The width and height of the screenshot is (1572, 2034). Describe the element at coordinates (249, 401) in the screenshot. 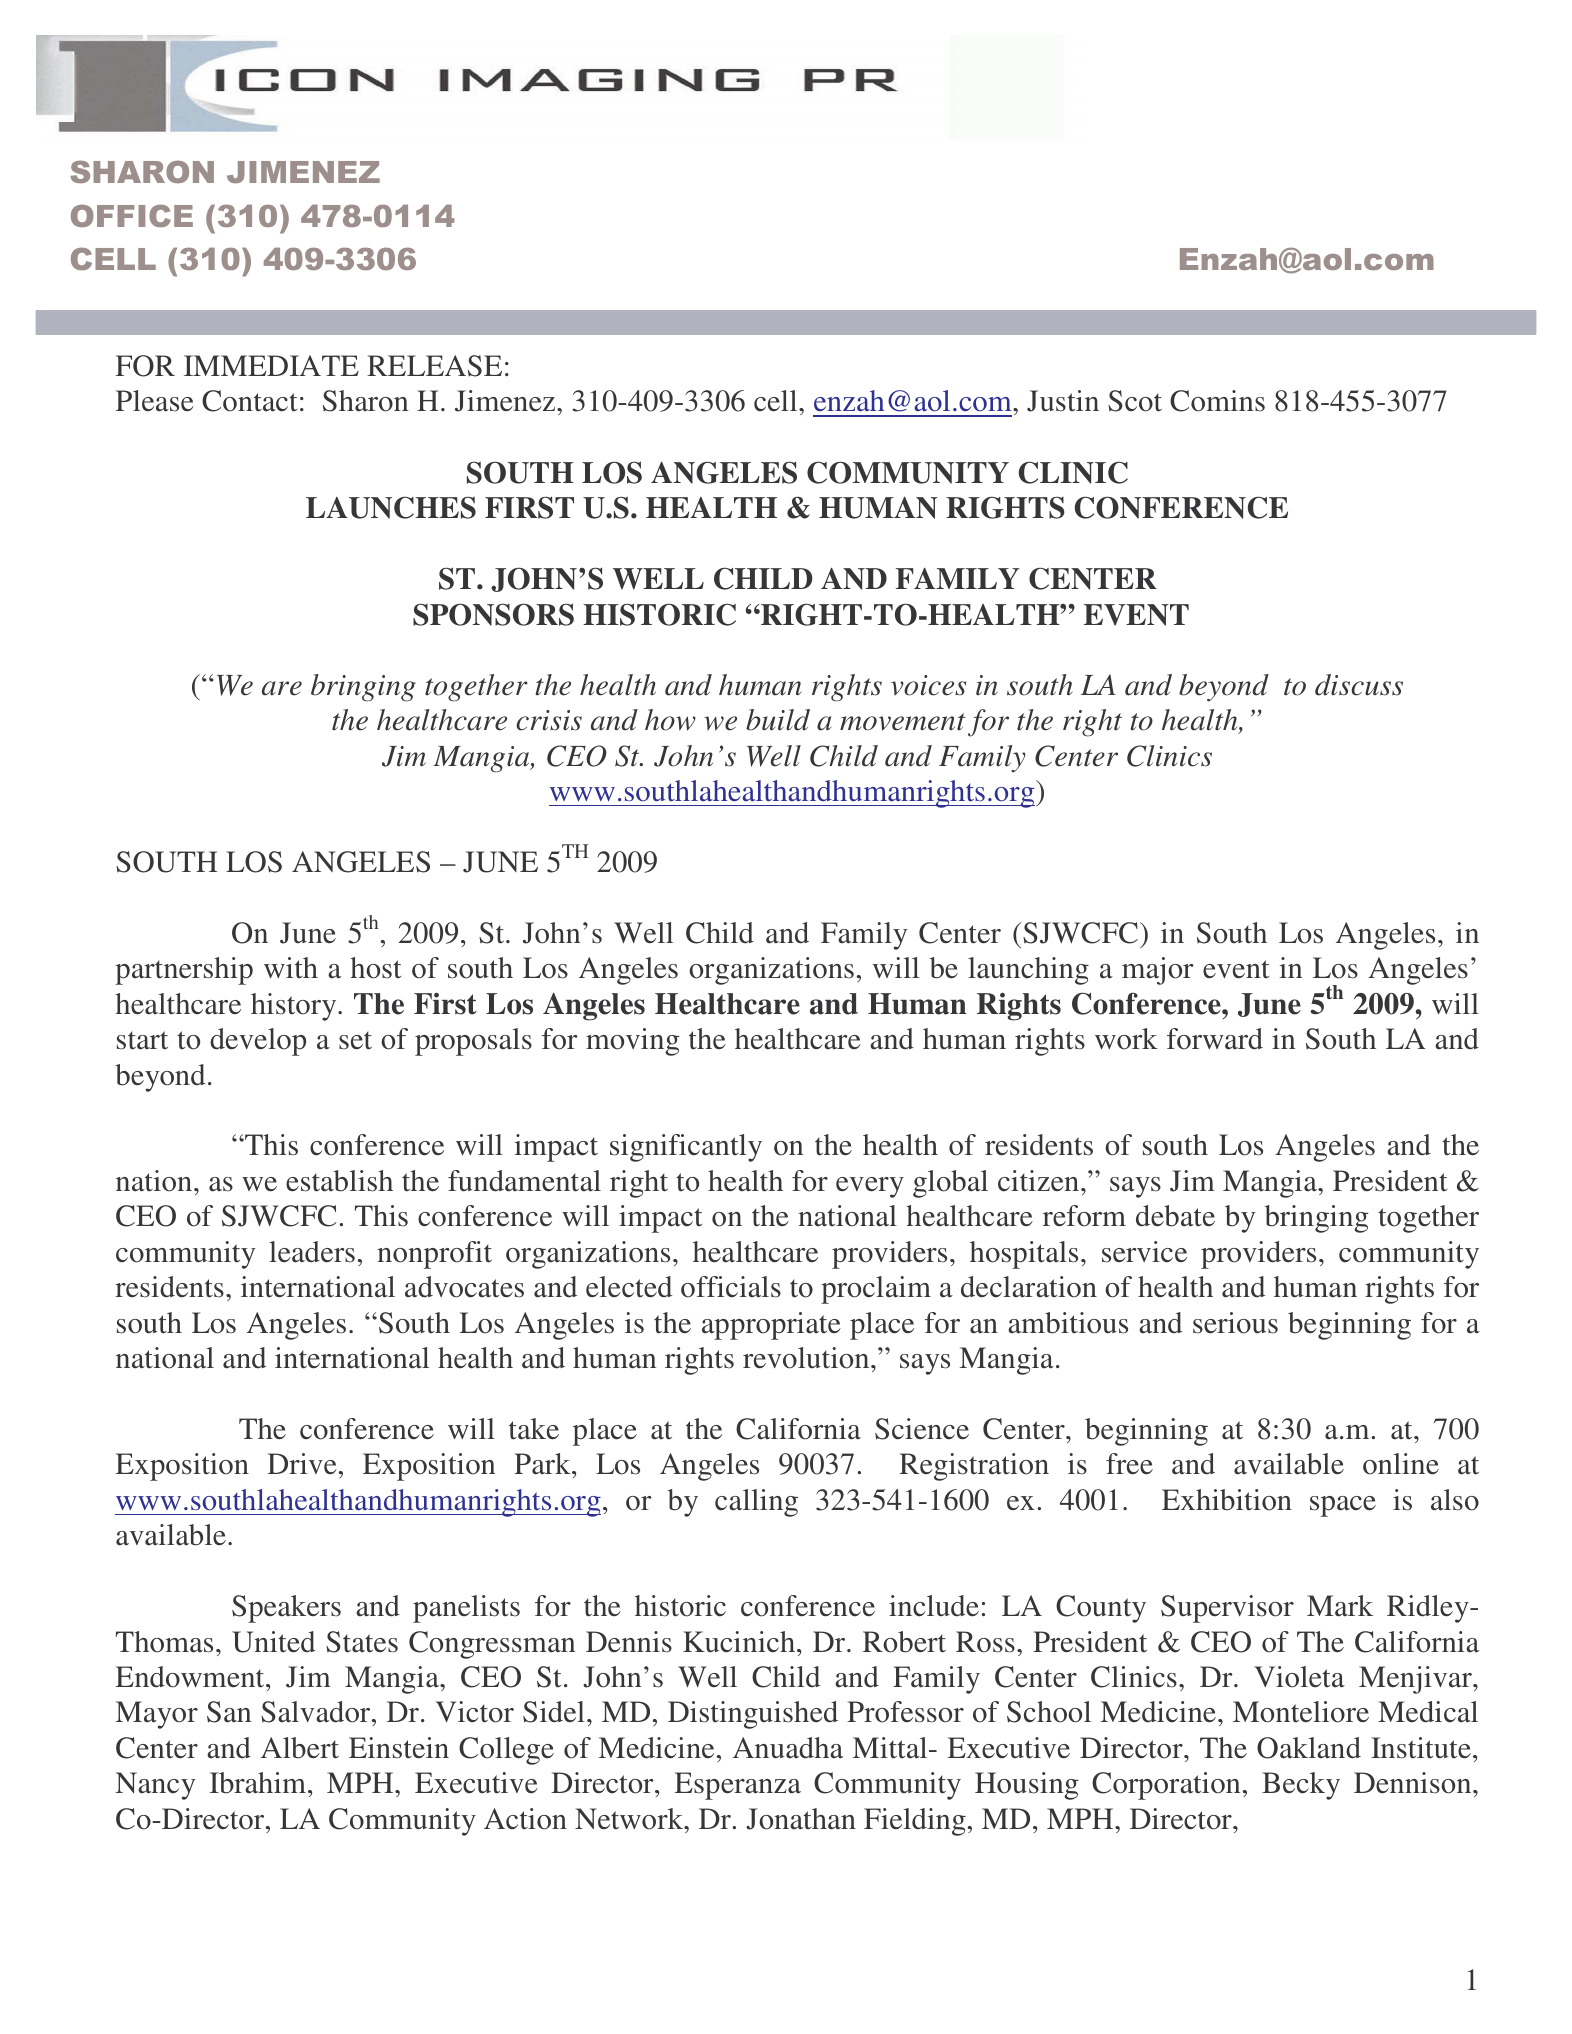

I see `Contact` at that location.
